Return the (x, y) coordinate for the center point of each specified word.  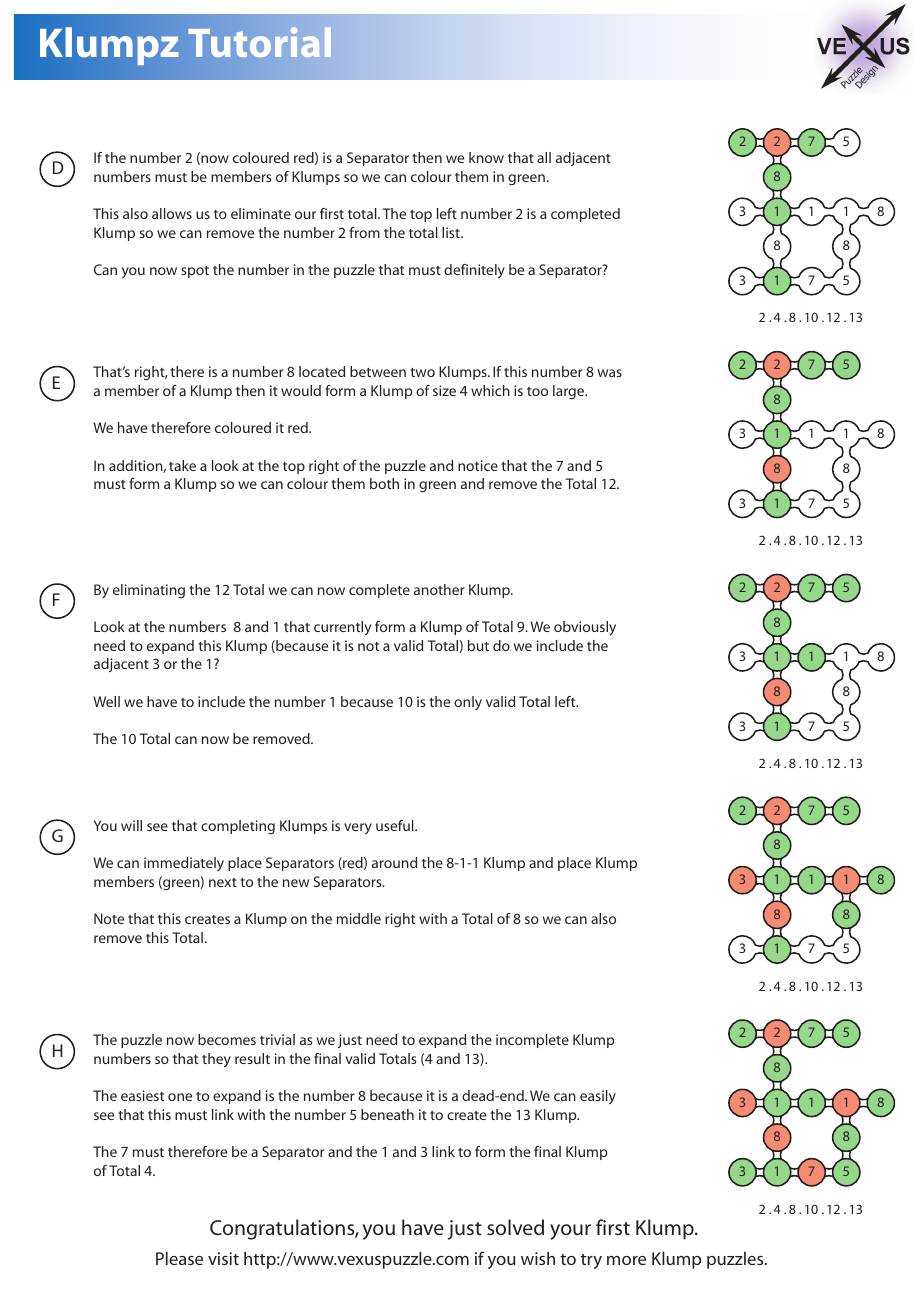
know (486, 157)
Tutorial (260, 42)
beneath (387, 1114)
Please (179, 1258)
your (570, 1232)
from (364, 232)
